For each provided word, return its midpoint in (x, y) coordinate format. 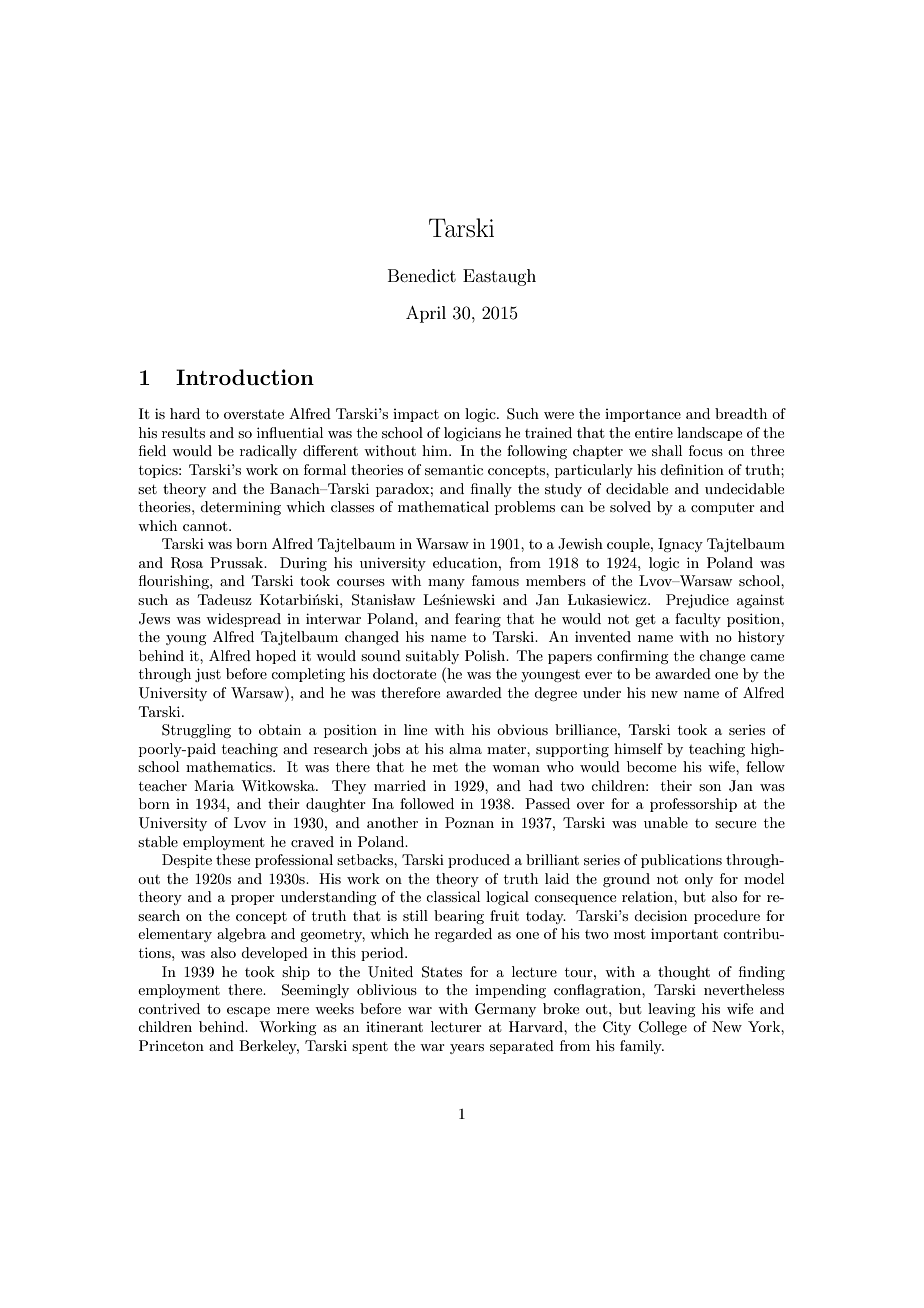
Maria (214, 785)
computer (723, 509)
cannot (206, 526)
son (710, 787)
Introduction (245, 377)
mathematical (443, 506)
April (426, 314)
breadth (741, 413)
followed (427, 803)
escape (248, 1012)
